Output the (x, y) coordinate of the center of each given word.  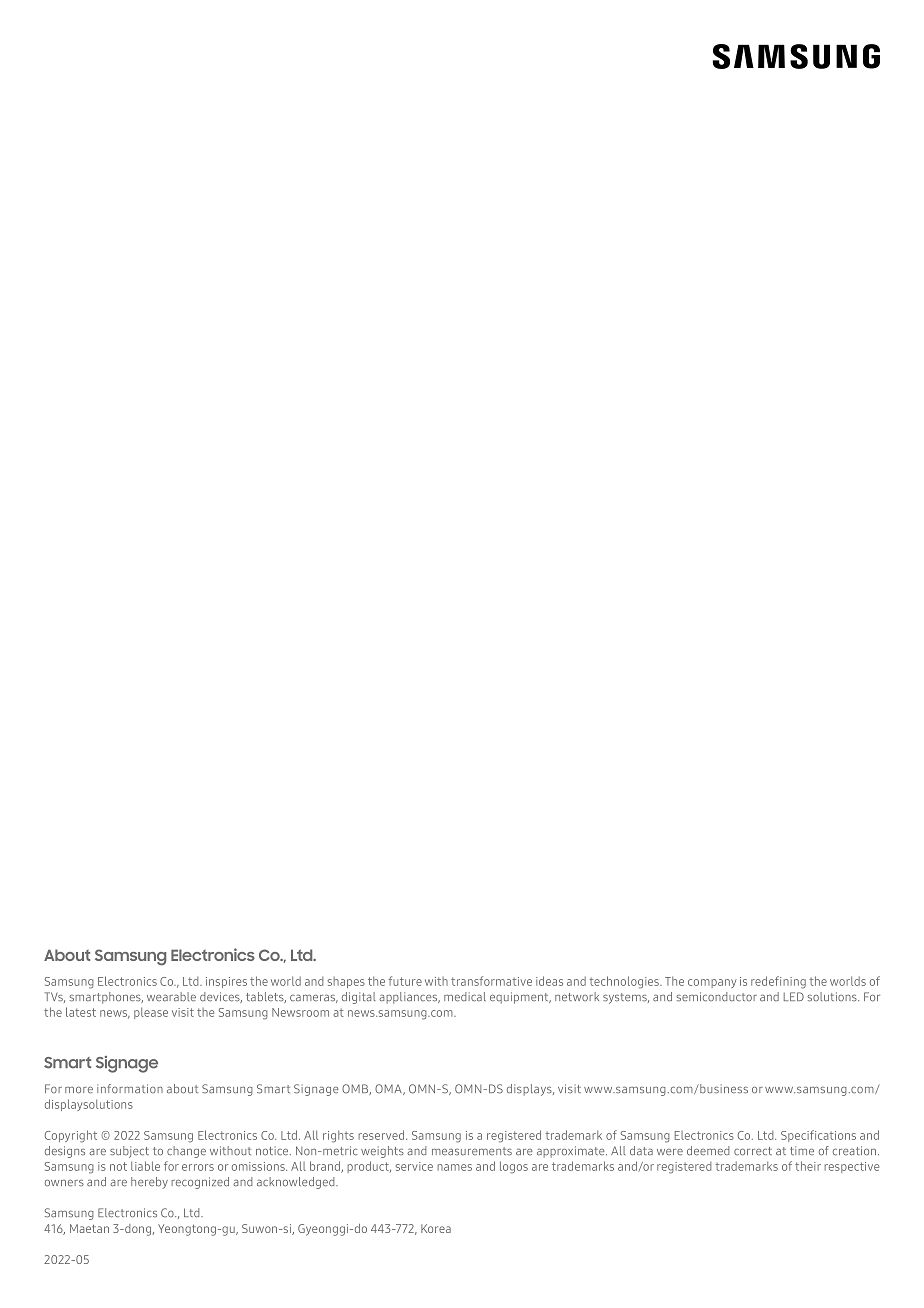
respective (851, 1167)
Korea (436, 1228)
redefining (778, 982)
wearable (171, 997)
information (130, 1088)
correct (753, 1151)
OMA (389, 1089)
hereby (149, 1183)
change (186, 1152)
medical (465, 997)
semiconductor (716, 997)
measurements (472, 1151)
